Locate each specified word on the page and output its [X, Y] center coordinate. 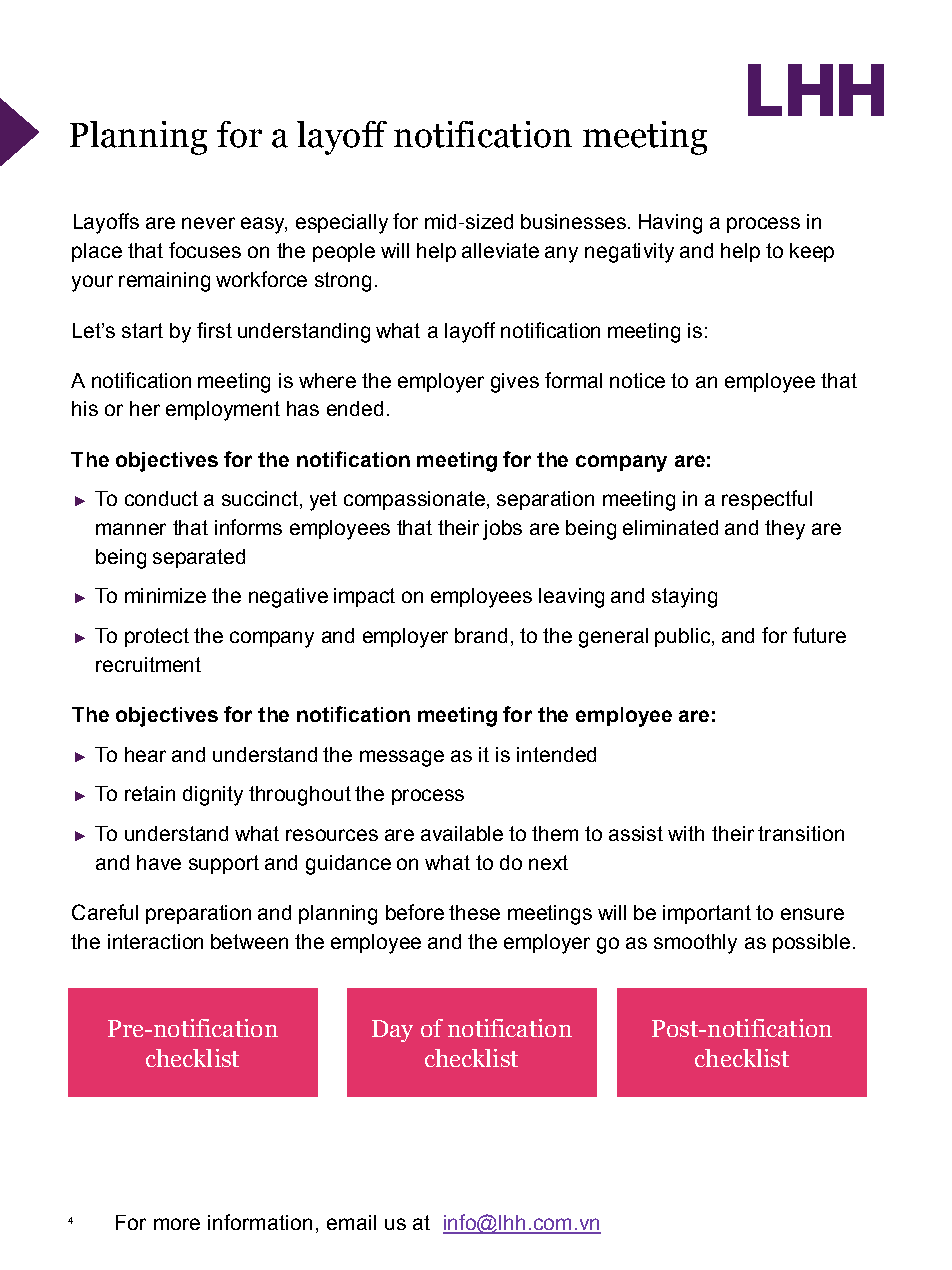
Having [670, 224]
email [351, 1222]
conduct [161, 498]
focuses [205, 250]
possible [811, 943]
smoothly [695, 944]
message [402, 758]
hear [145, 754]
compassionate [414, 500]
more [177, 1224]
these [474, 912]
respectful [767, 500]
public [684, 637]
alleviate [500, 250]
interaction [155, 941]
